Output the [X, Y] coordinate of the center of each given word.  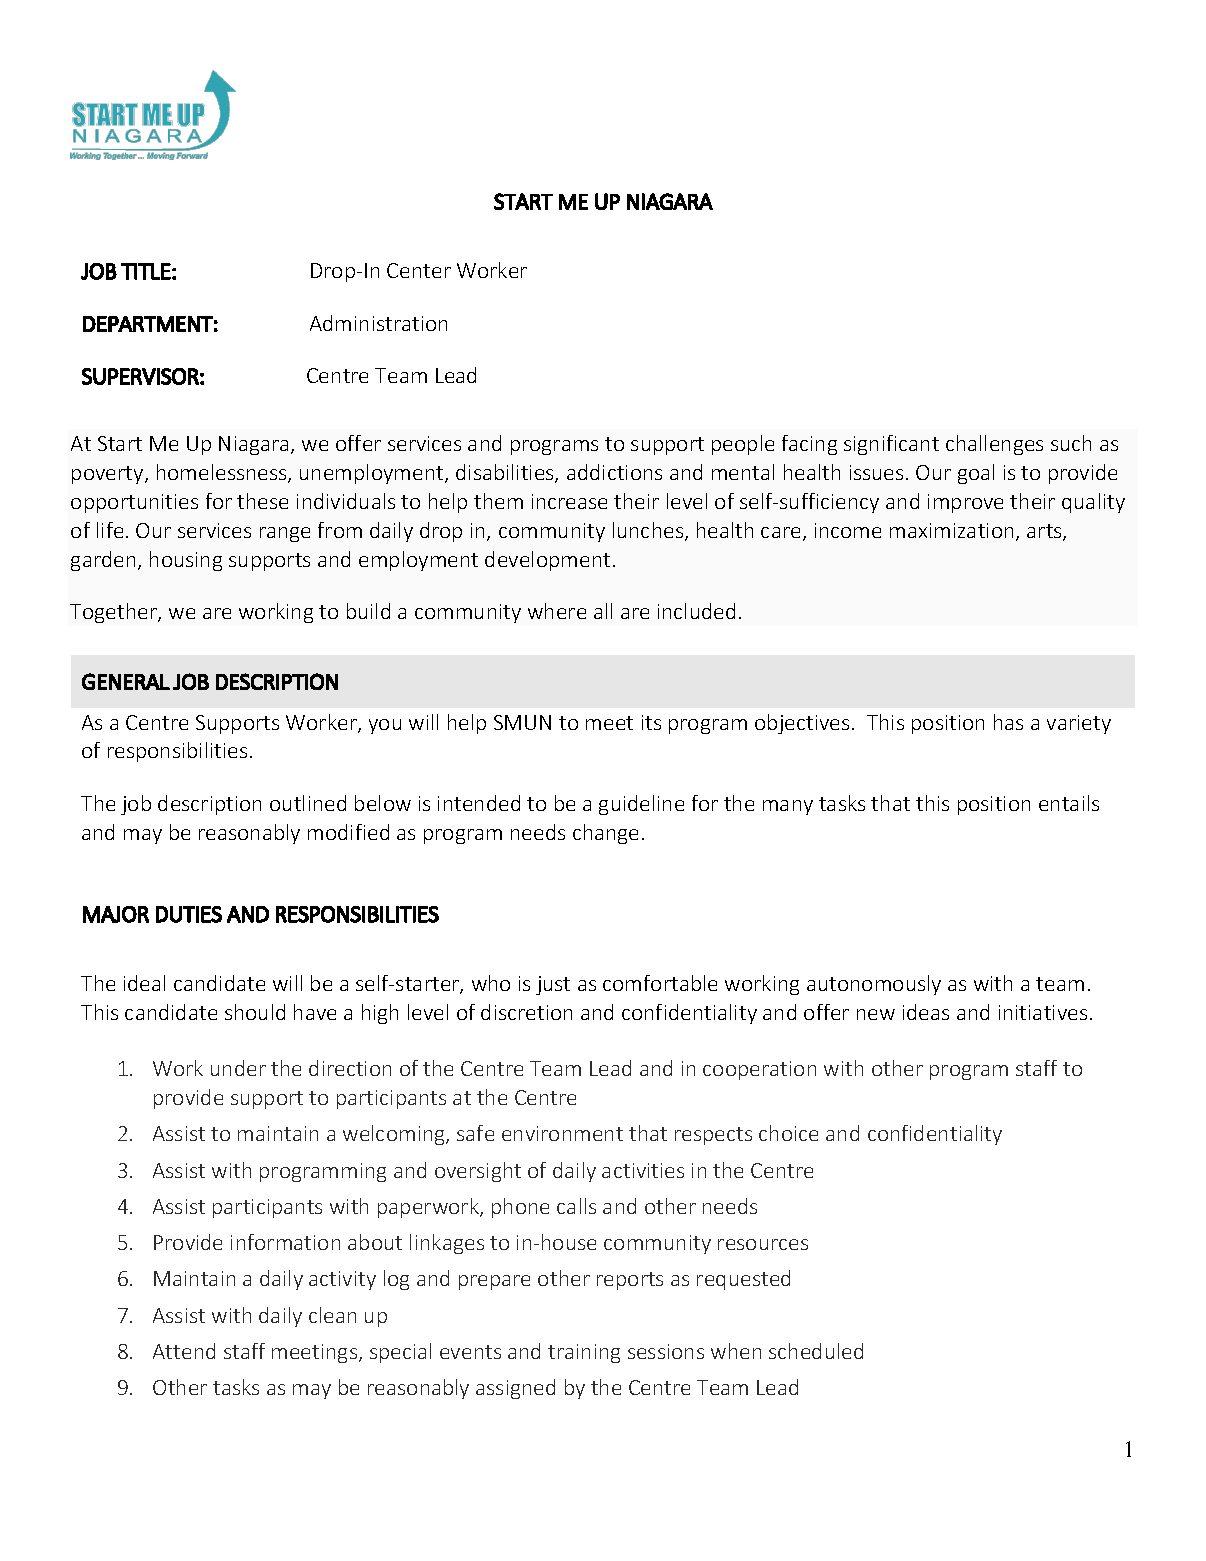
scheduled [816, 1351]
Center [419, 270]
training [584, 1353]
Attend [184, 1351]
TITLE [146, 271]
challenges [994, 445]
